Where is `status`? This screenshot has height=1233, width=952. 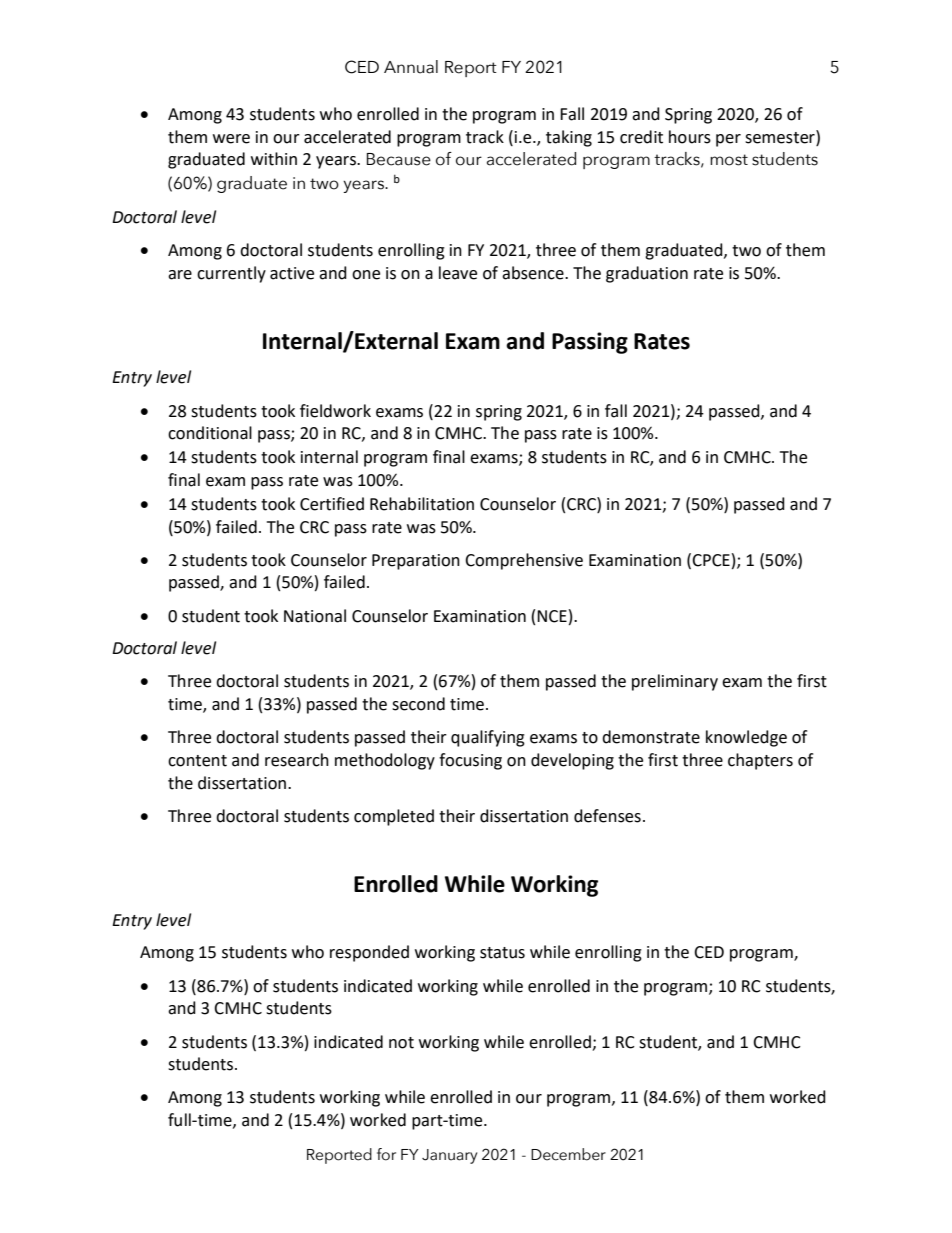 status is located at coordinates (502, 953).
